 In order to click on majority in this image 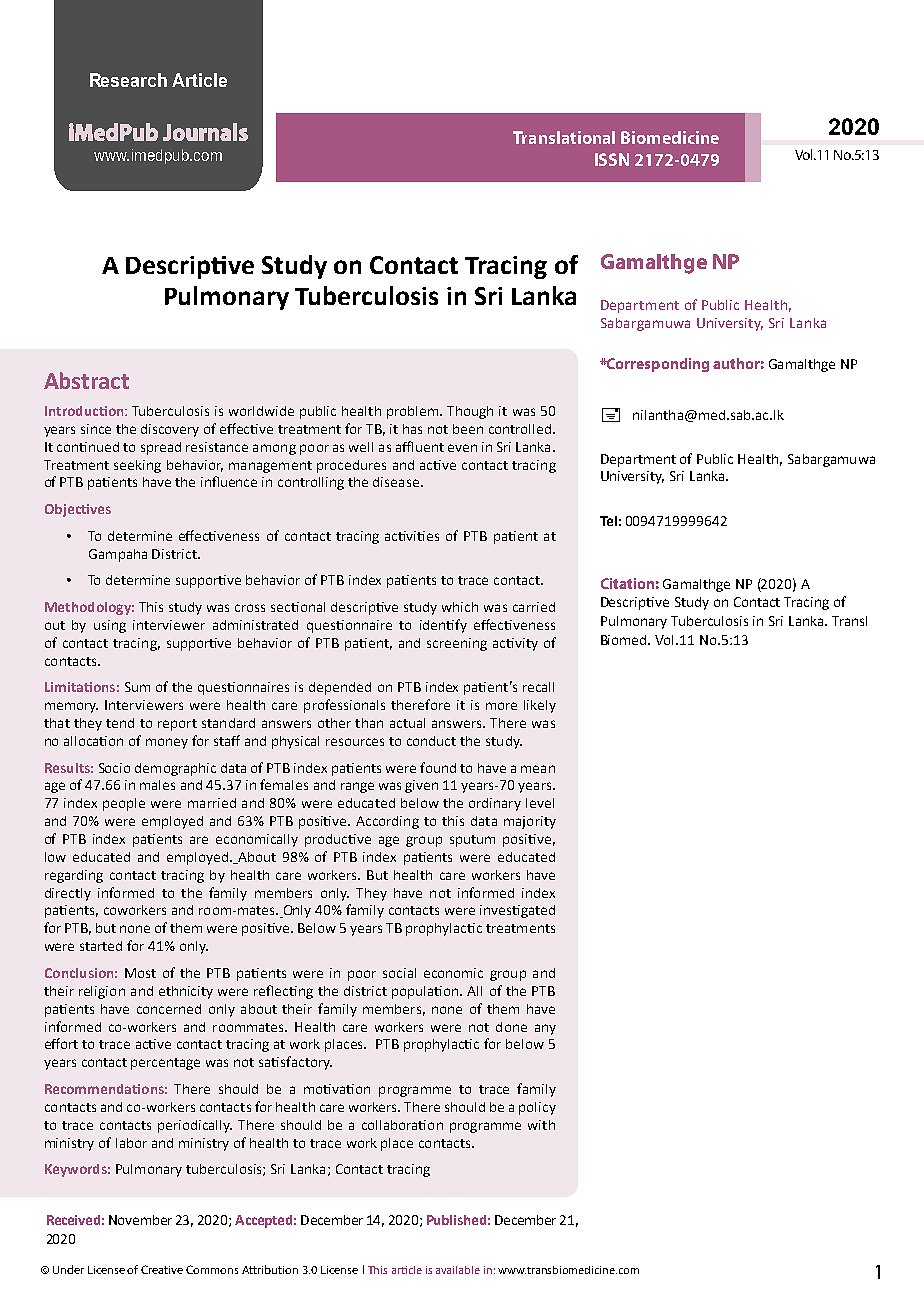, I will do `click(530, 822)`.
